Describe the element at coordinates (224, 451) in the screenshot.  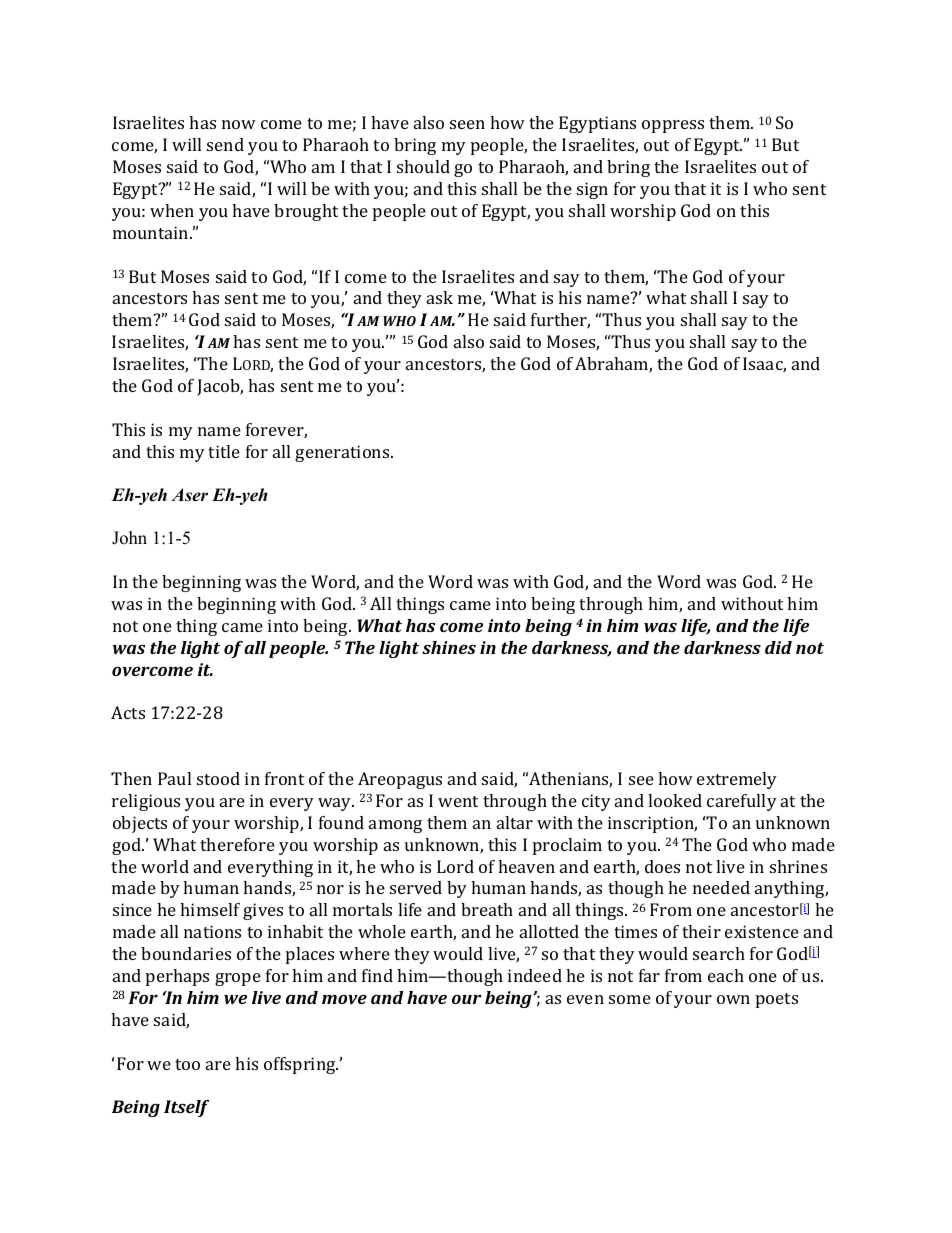
I see `title` at that location.
